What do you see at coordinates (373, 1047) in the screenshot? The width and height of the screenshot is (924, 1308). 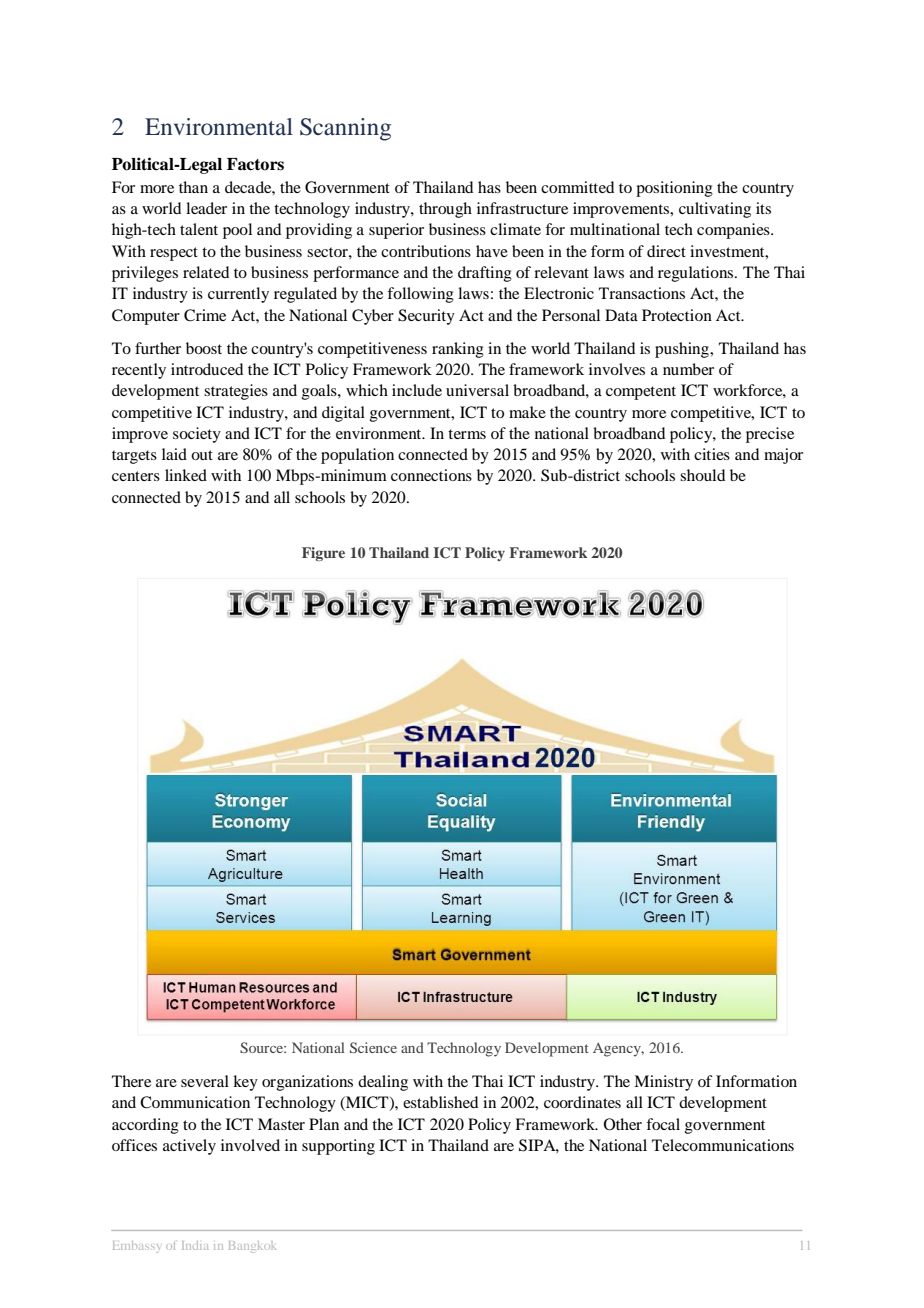 I see `Science` at bounding box center [373, 1047].
